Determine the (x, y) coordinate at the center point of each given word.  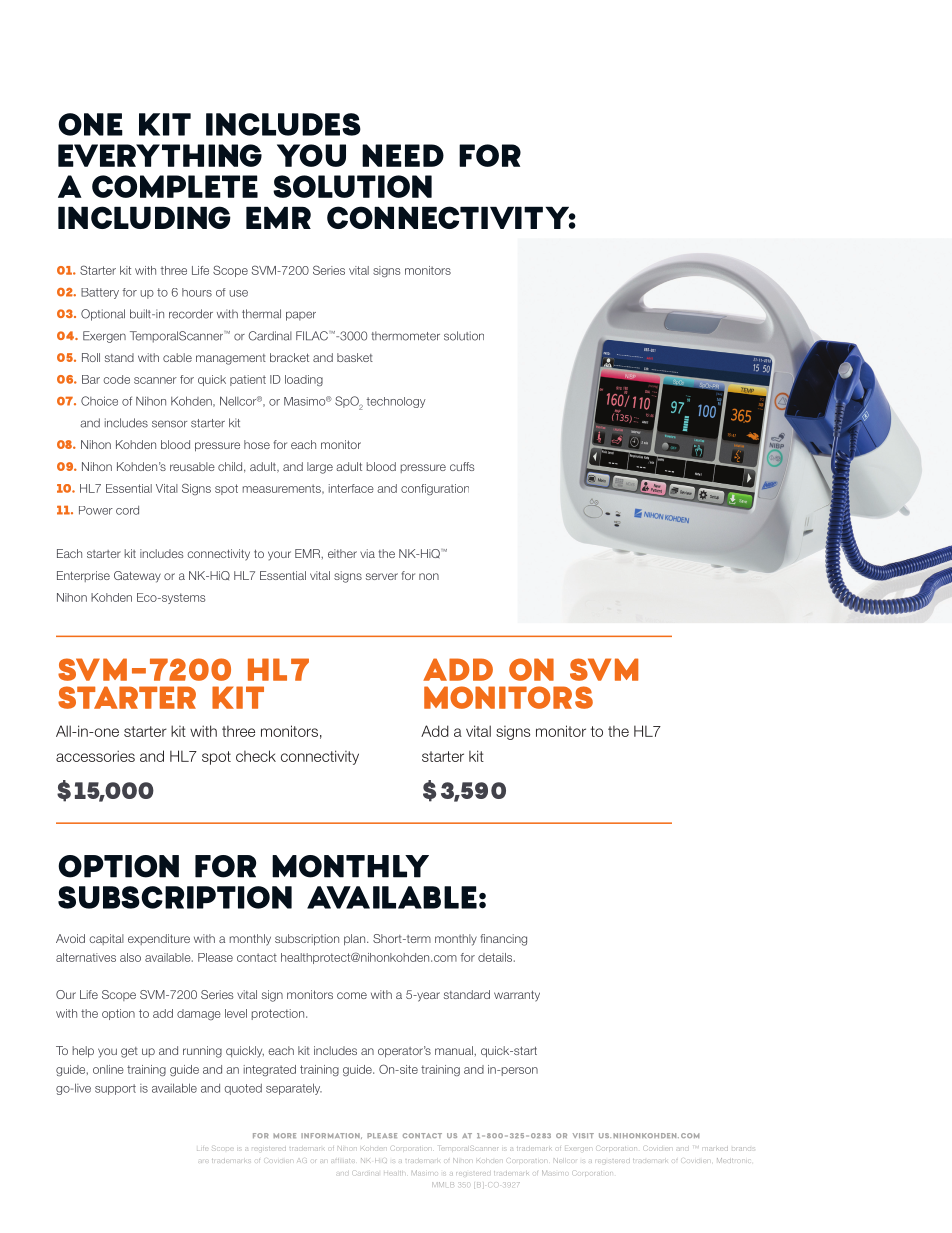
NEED (403, 155)
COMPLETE (175, 186)
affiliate (343, 1161)
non (429, 576)
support (115, 1089)
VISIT (583, 1135)
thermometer (405, 336)
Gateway (137, 577)
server (382, 576)
